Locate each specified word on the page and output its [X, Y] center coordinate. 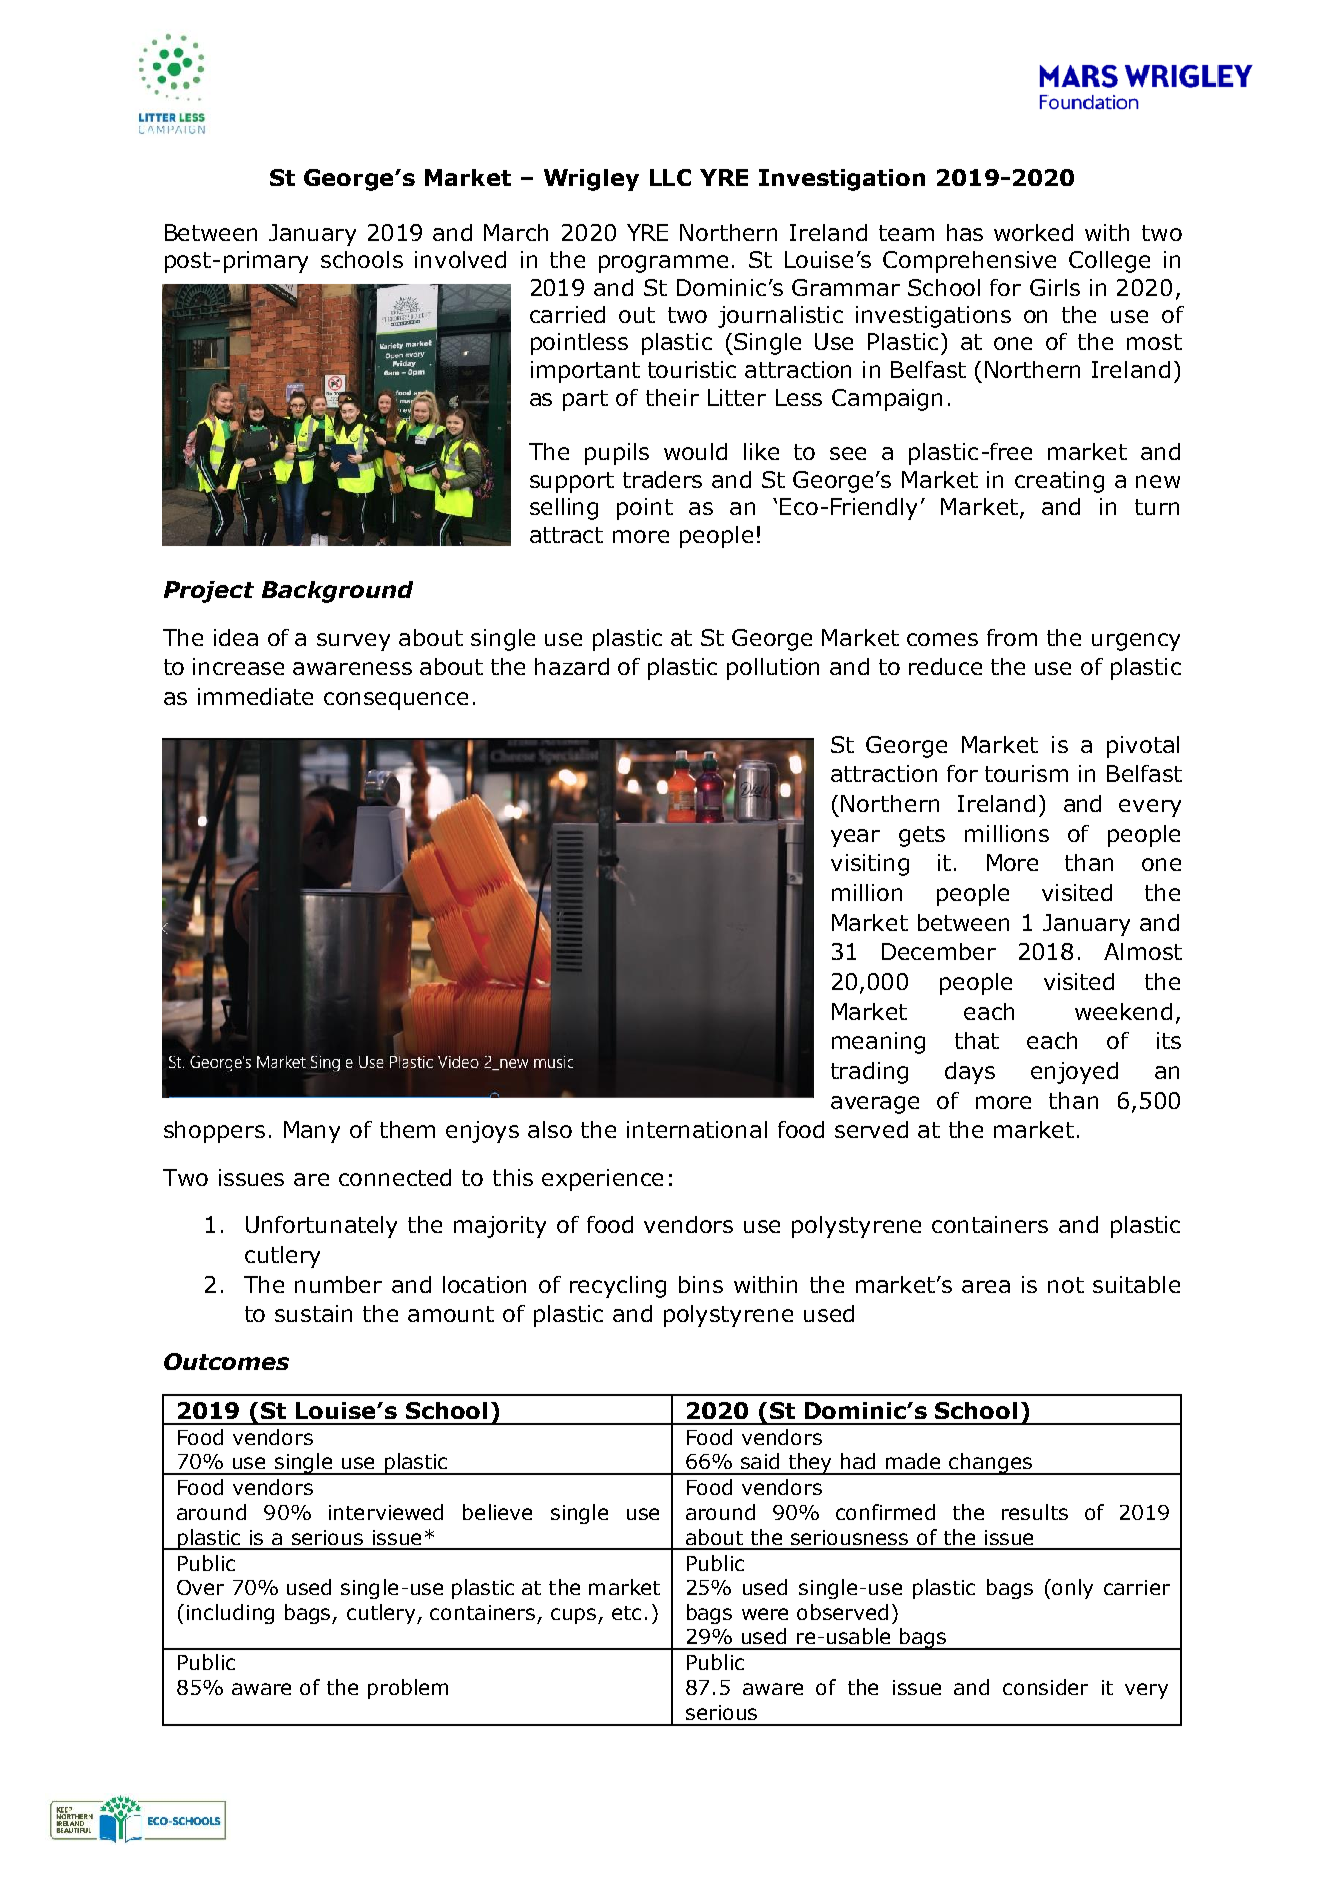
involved [460, 259]
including [230, 1614]
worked [1033, 232]
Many [312, 1132]
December [939, 951]
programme [663, 264]
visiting [870, 865]
